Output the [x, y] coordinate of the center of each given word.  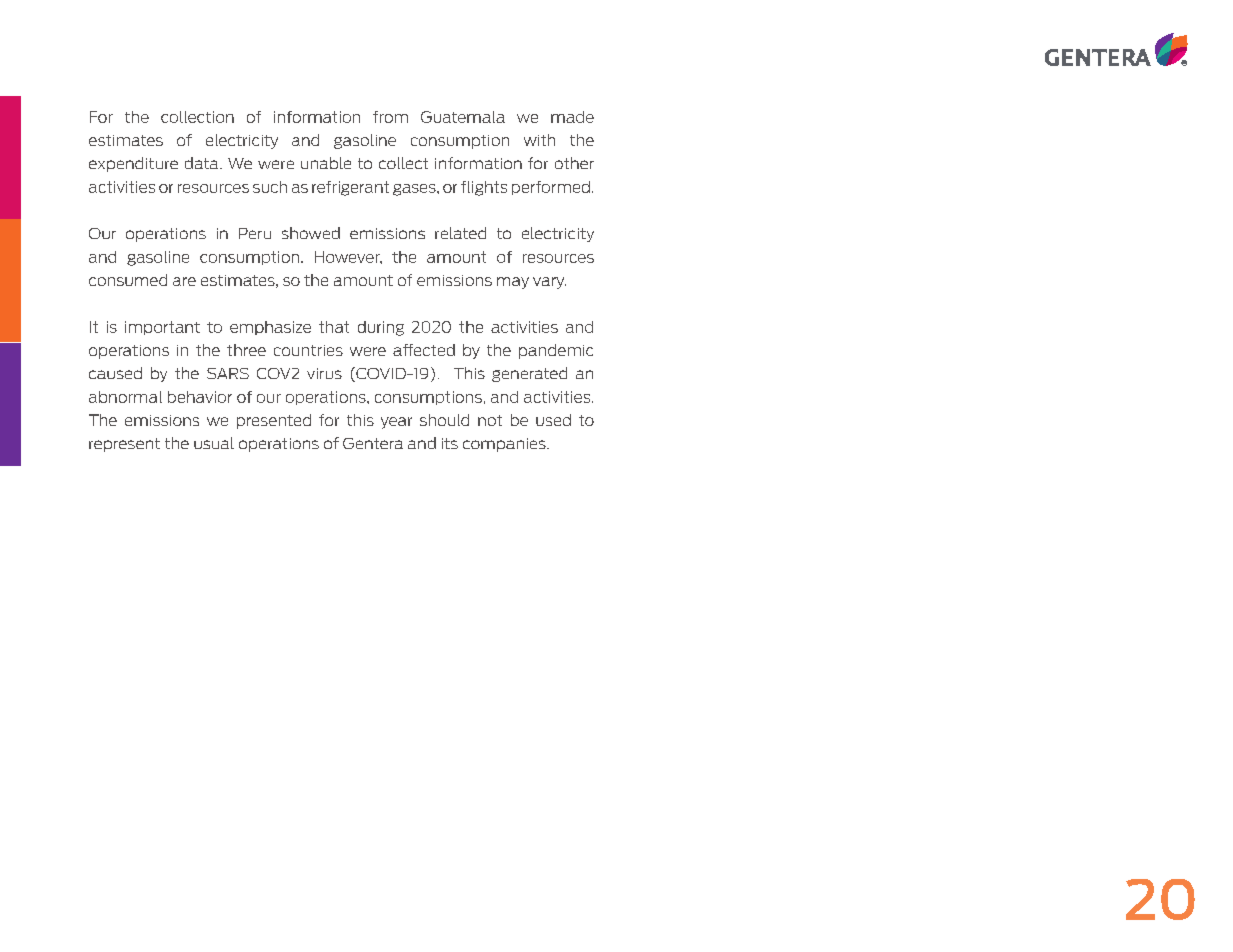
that [334, 327]
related [460, 233]
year [396, 423]
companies [505, 445]
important [162, 328]
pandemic [556, 351]
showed [311, 233]
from [390, 117]
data [203, 163]
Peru [255, 233]
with [539, 140]
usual [214, 443]
